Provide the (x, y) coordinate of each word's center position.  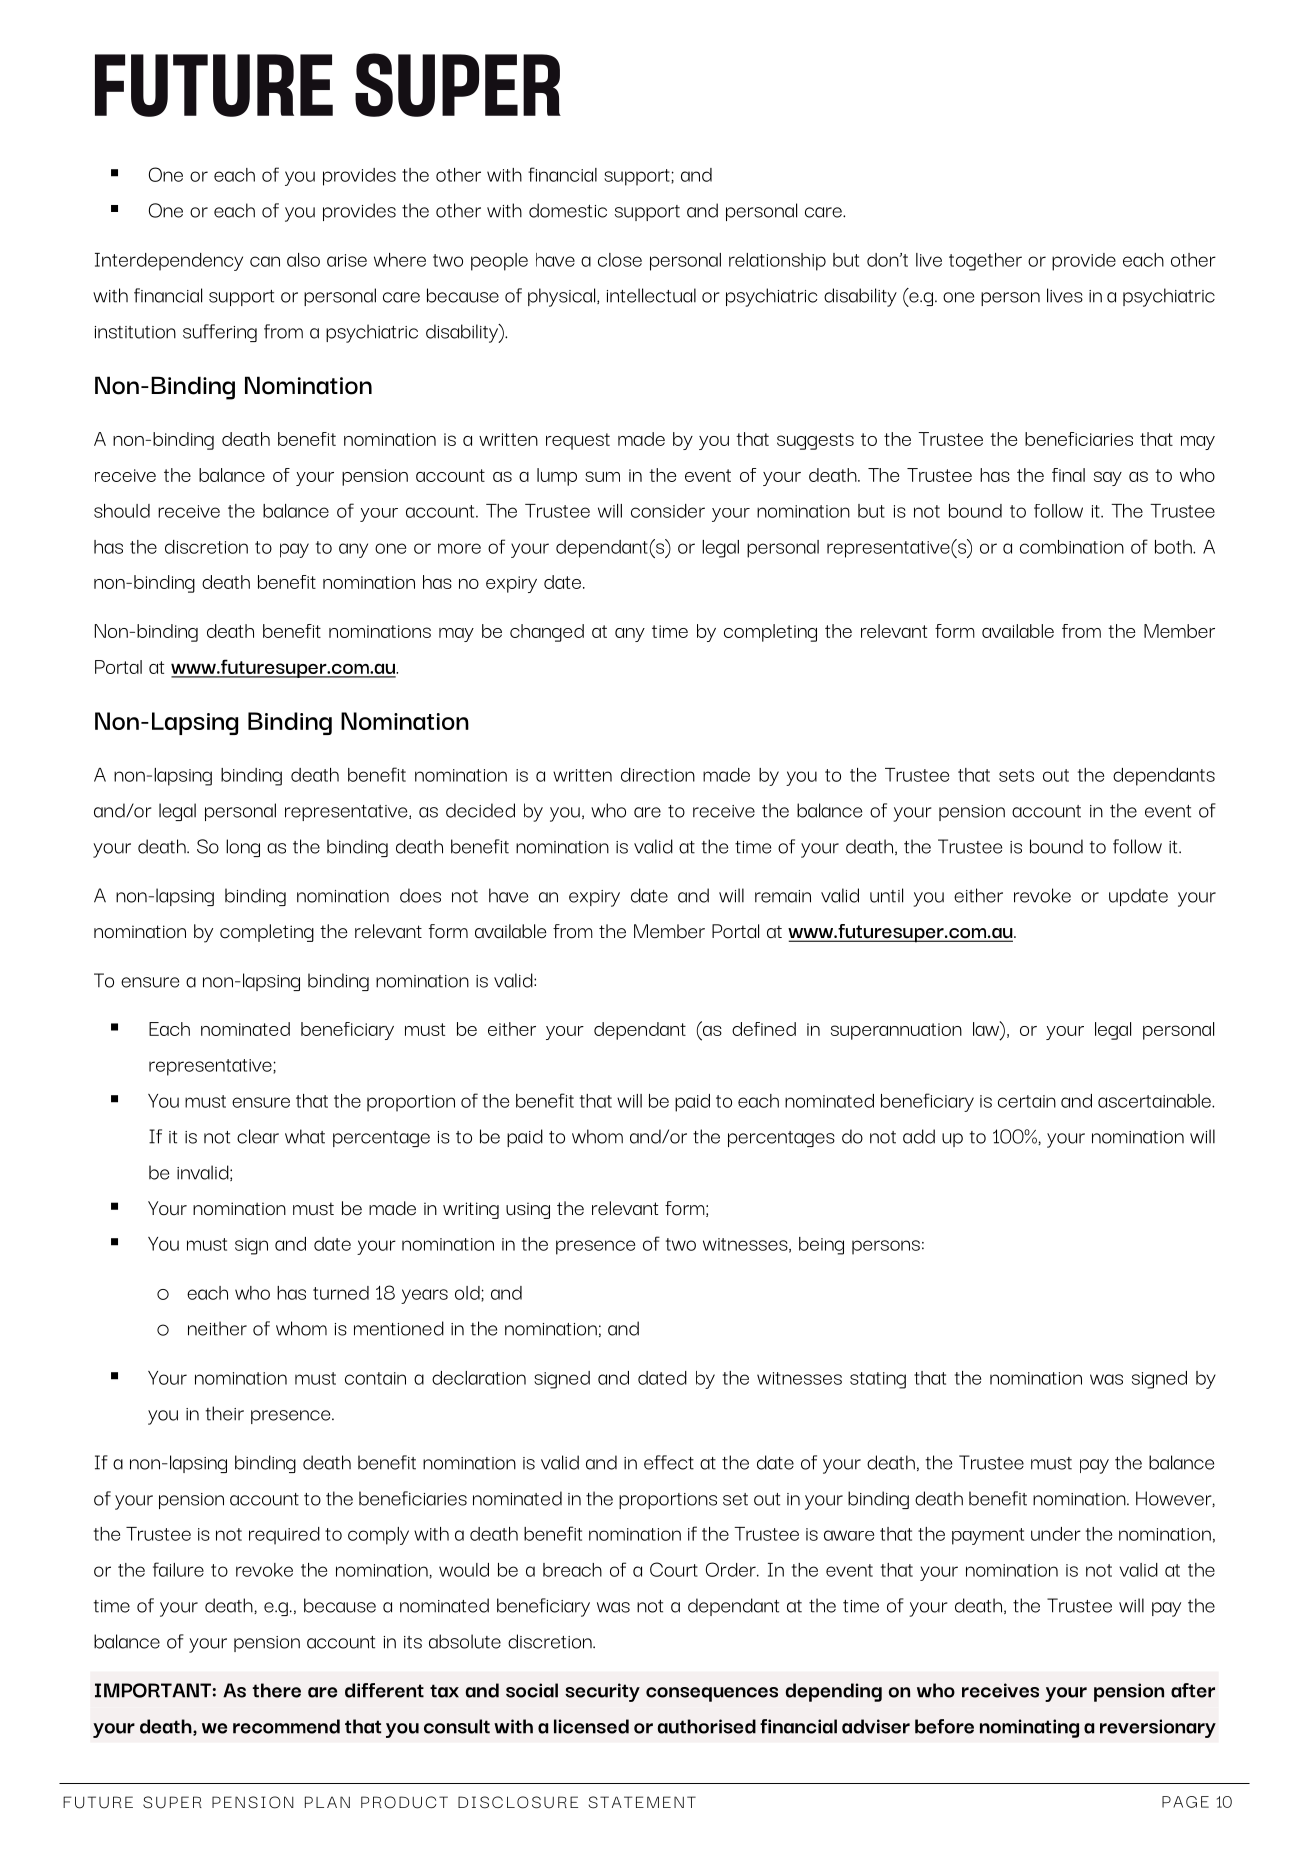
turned (341, 1293)
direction (658, 775)
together (985, 262)
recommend (286, 1726)
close (620, 260)
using (528, 1210)
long (243, 848)
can (265, 261)
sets (1016, 775)
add (919, 1136)
